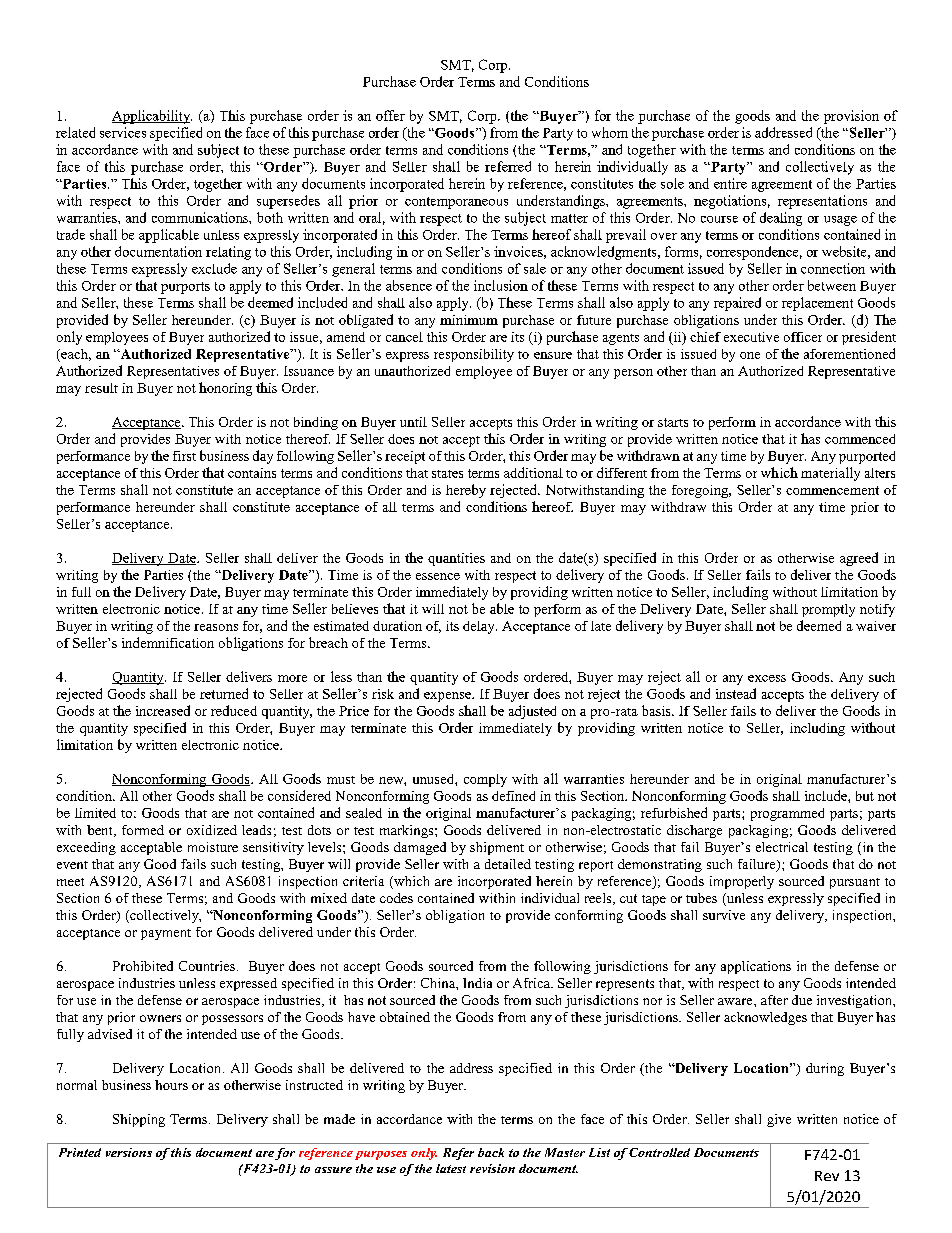 The image size is (952, 1233). What do you see at coordinates (456, 203) in the screenshot?
I see `contemporaneous` at bounding box center [456, 203].
